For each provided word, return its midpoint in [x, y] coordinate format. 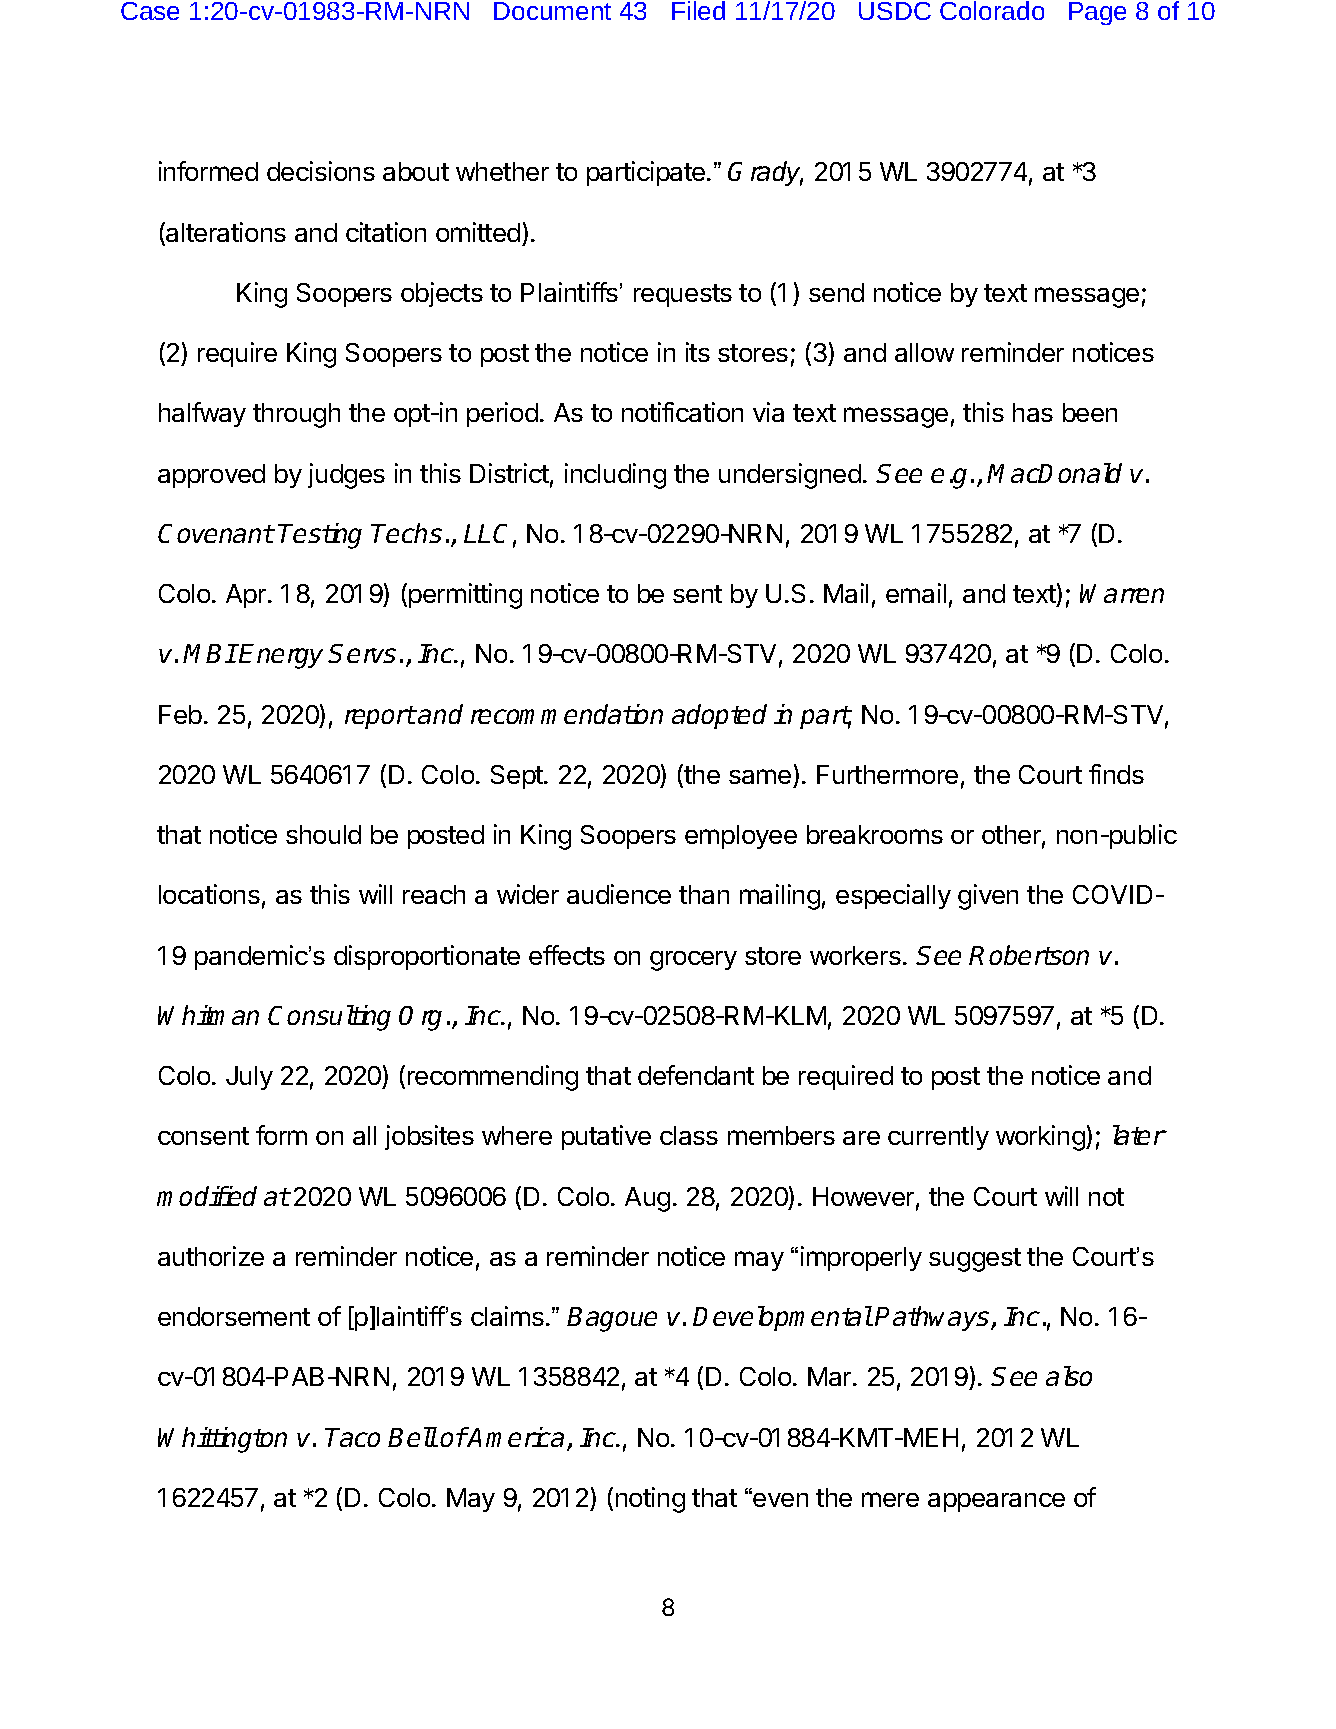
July [249, 1078]
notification [682, 412]
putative [606, 1137]
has [1033, 412]
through [296, 415]
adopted [719, 716]
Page [1097, 13]
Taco [352, 1437]
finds [1116, 774]
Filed [698, 10]
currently [938, 1138]
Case [150, 11]
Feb [180, 714]
